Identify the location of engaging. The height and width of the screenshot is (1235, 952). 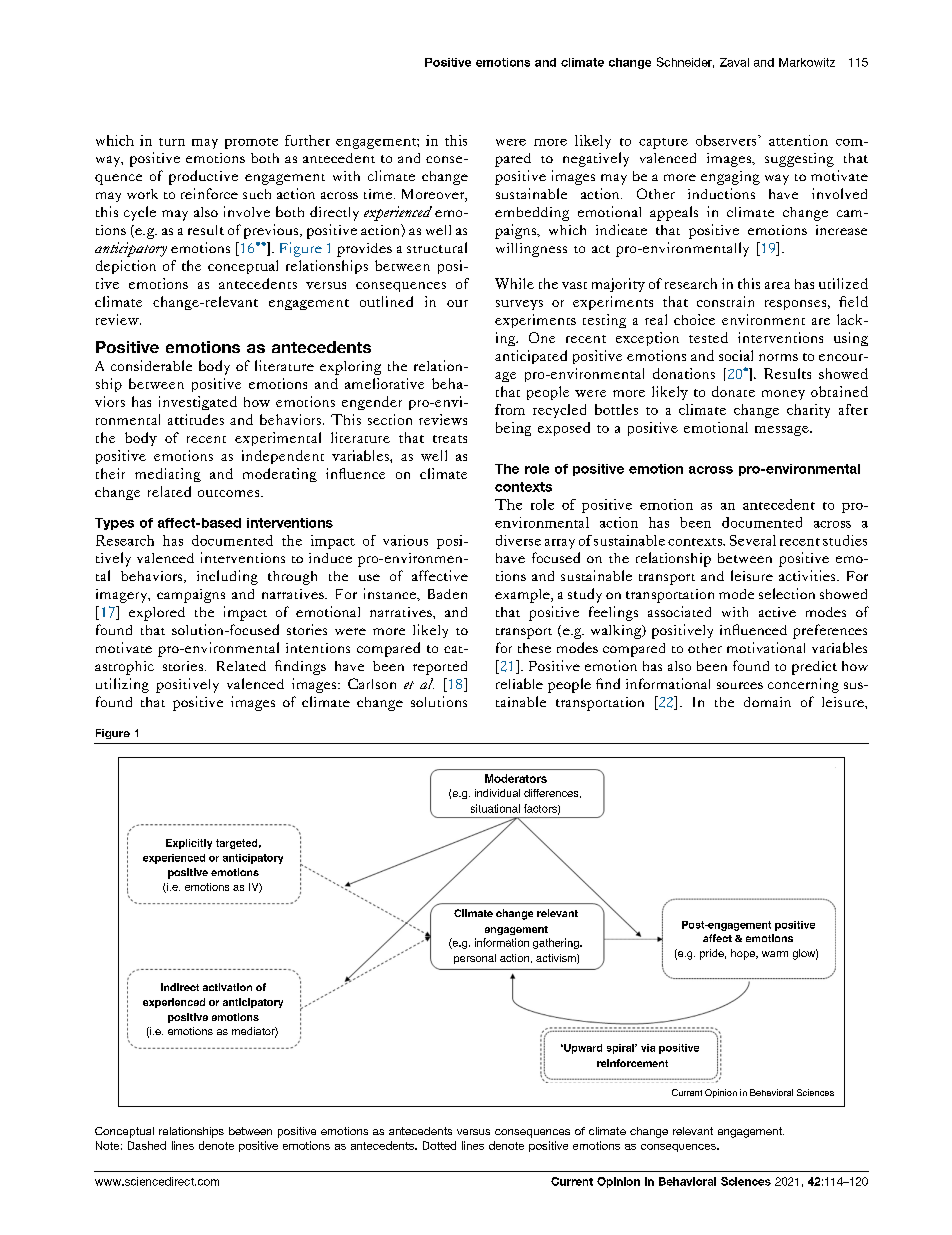
(730, 178).
